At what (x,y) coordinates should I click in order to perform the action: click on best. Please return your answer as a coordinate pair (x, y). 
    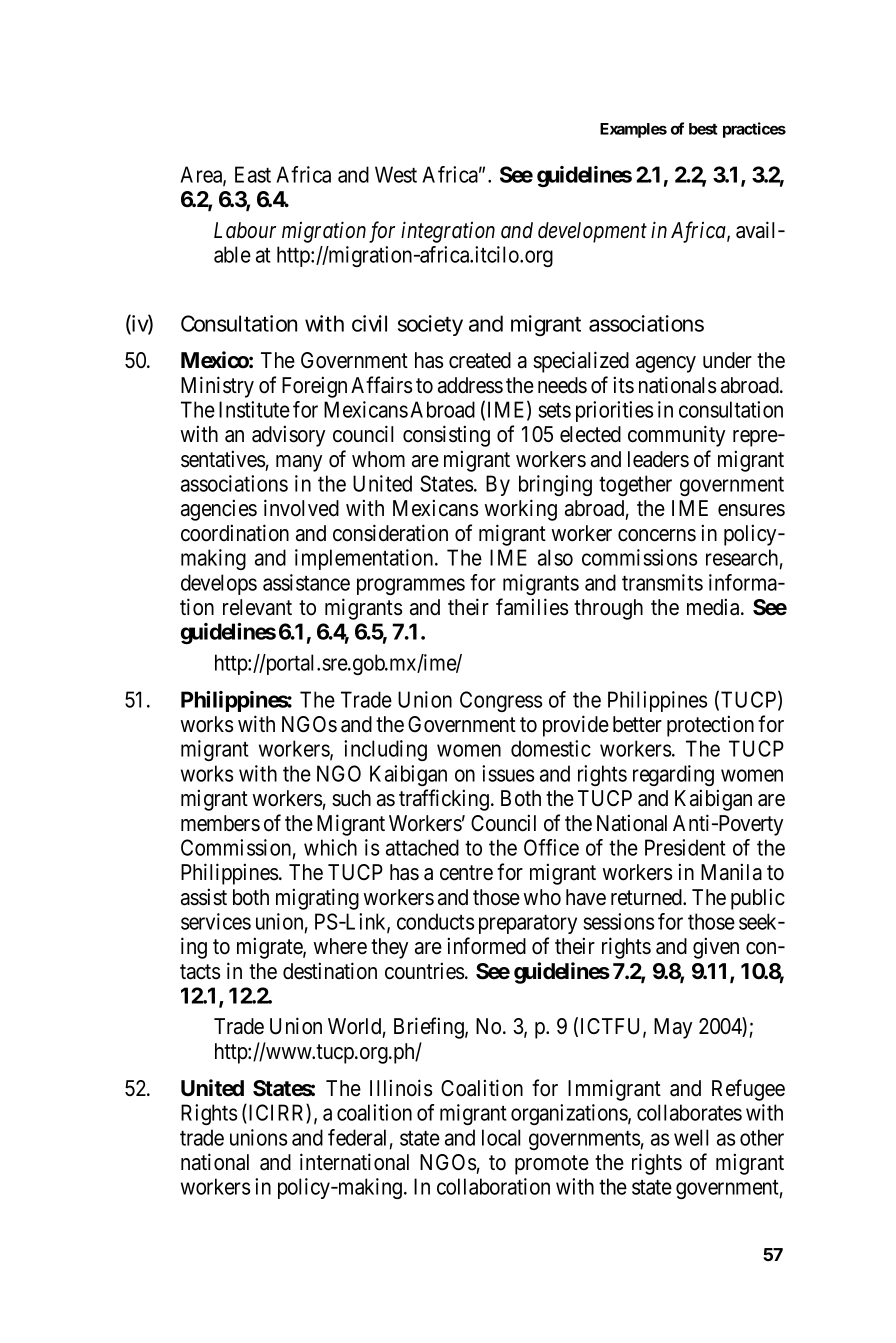
    Looking at the image, I should click on (703, 129).
